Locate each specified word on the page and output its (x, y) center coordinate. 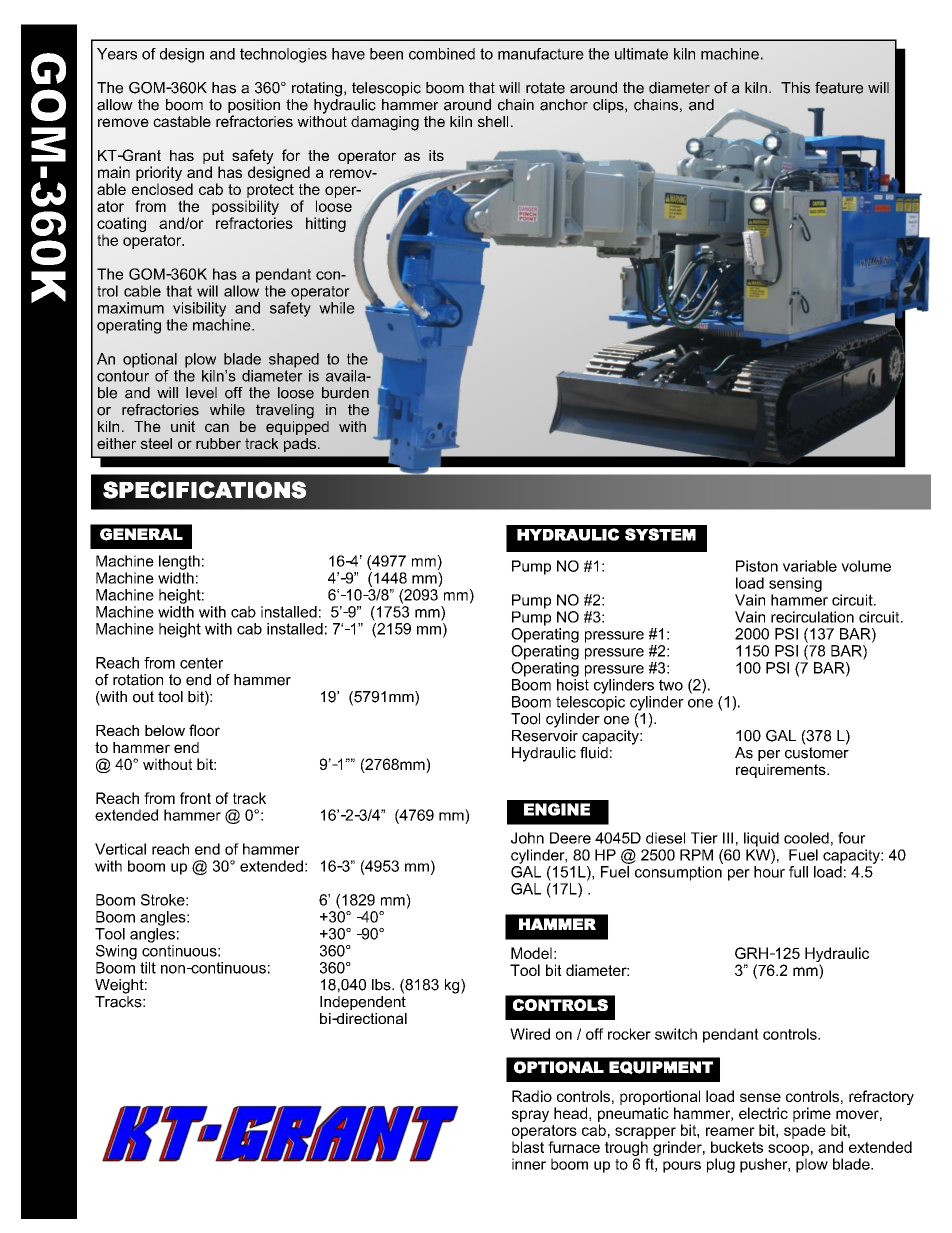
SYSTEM (660, 534)
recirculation (812, 617)
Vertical (120, 849)
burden (345, 393)
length (179, 562)
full (798, 872)
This (795, 88)
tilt (148, 968)
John (527, 838)
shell (493, 121)
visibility (199, 309)
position (254, 107)
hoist (573, 683)
